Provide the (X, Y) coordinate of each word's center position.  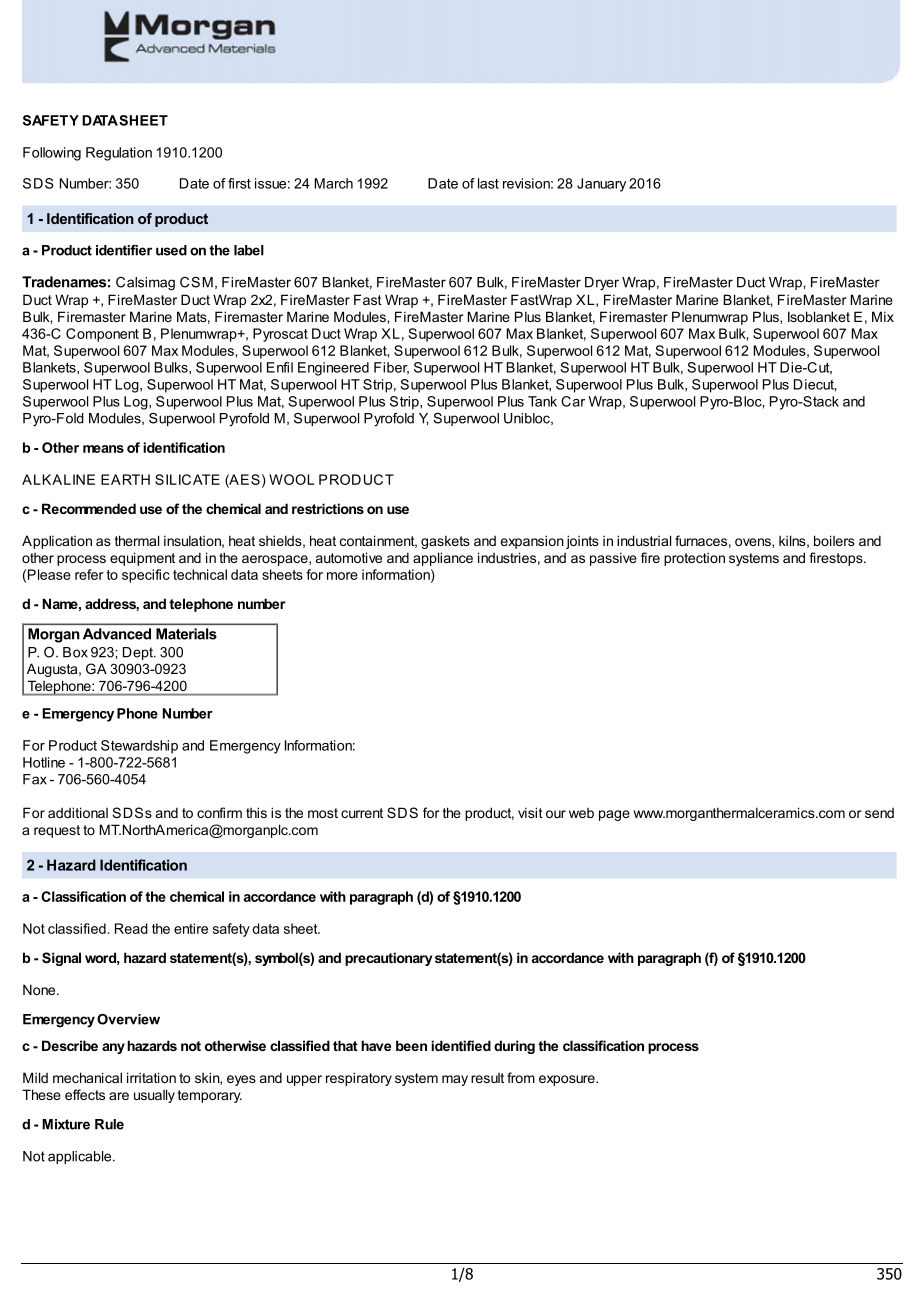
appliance (443, 559)
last (488, 183)
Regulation (119, 154)
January (601, 185)
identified (461, 1045)
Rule (109, 1124)
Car (573, 401)
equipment (142, 559)
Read (131, 928)
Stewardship (139, 747)
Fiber (391, 368)
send (879, 813)
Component (102, 335)
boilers (834, 540)
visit (530, 812)
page (614, 815)
